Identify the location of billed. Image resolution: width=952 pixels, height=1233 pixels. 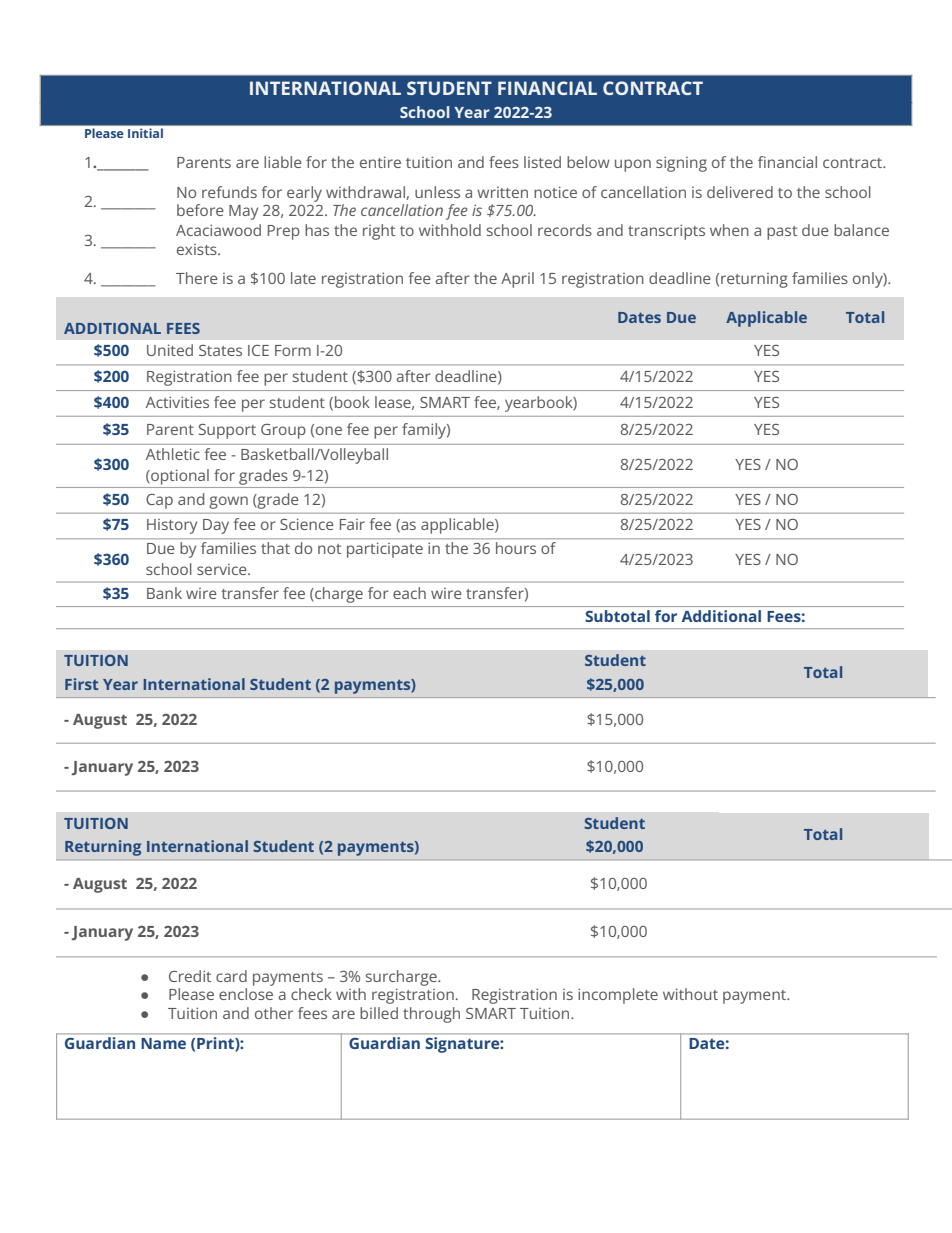
(379, 1013).
